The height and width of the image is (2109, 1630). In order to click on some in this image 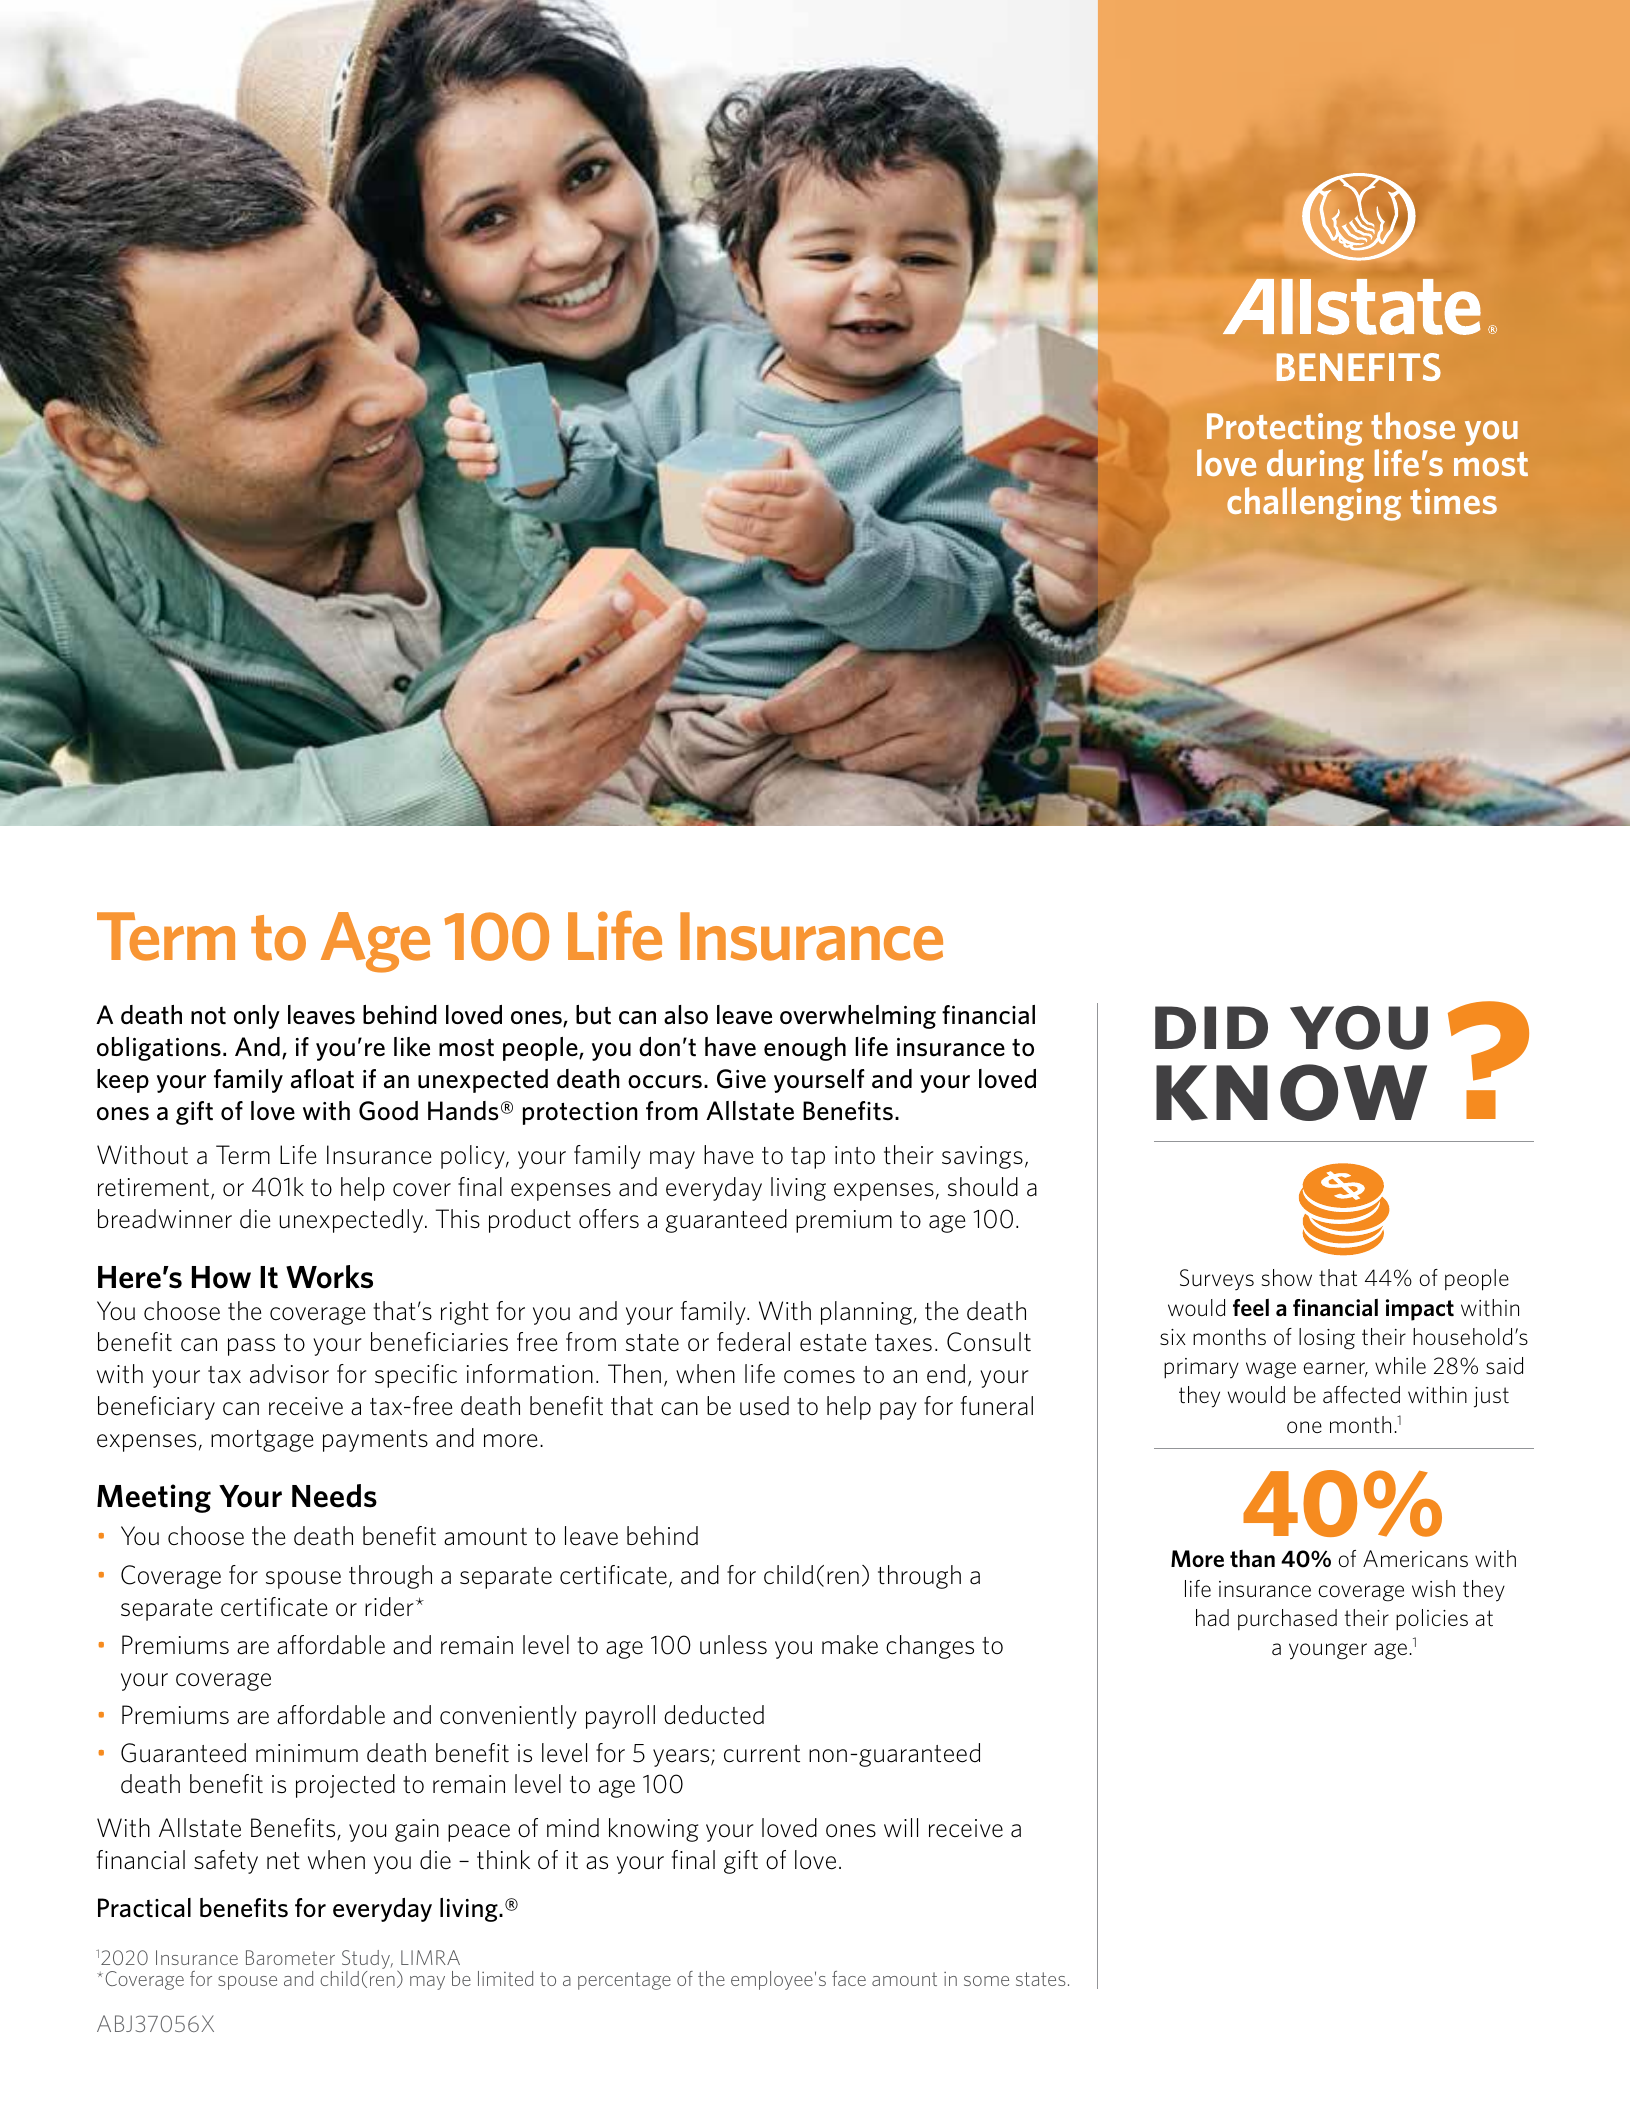, I will do `click(986, 1981)`.
